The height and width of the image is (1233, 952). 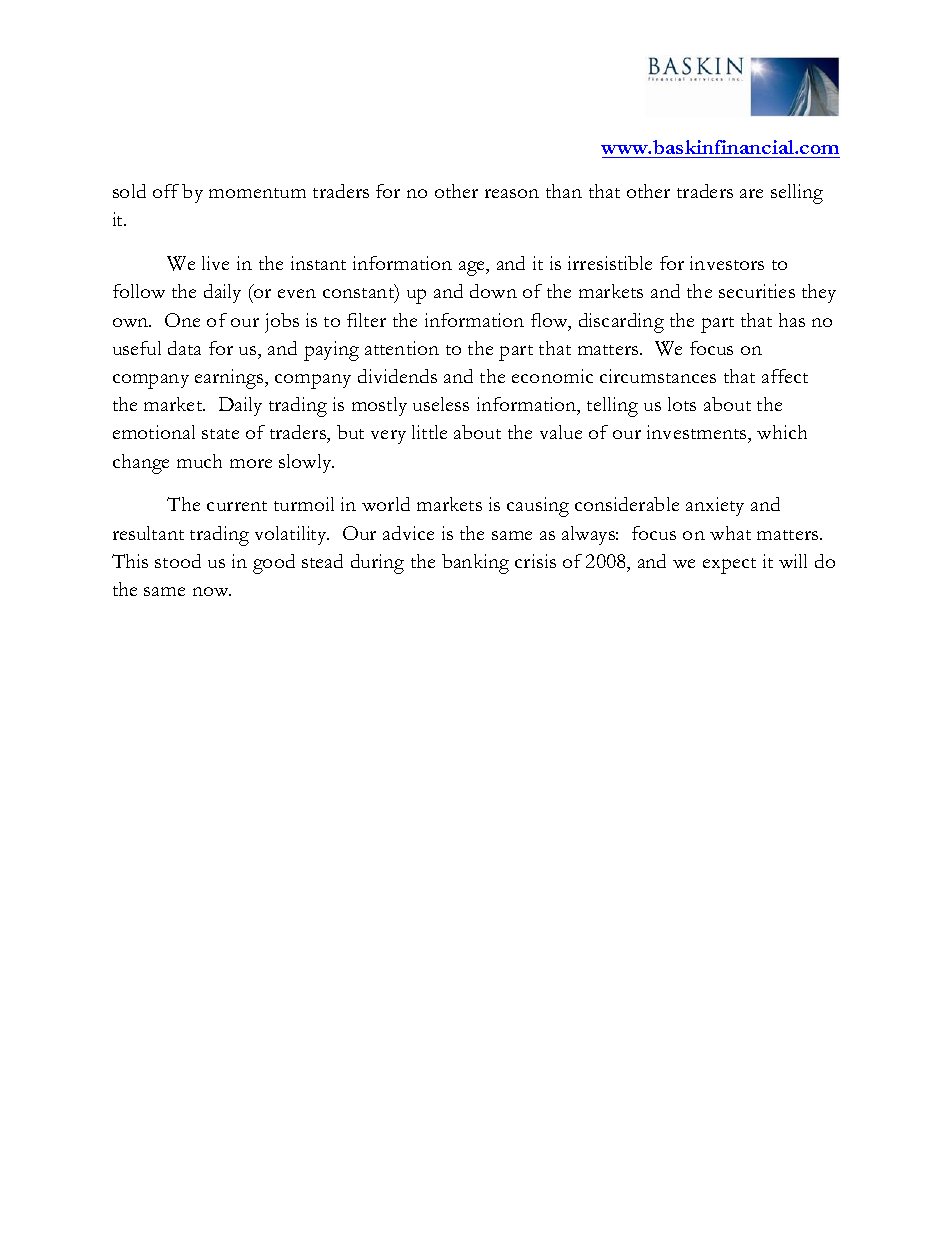 What do you see at coordinates (757, 291) in the image?
I see `securities` at bounding box center [757, 291].
